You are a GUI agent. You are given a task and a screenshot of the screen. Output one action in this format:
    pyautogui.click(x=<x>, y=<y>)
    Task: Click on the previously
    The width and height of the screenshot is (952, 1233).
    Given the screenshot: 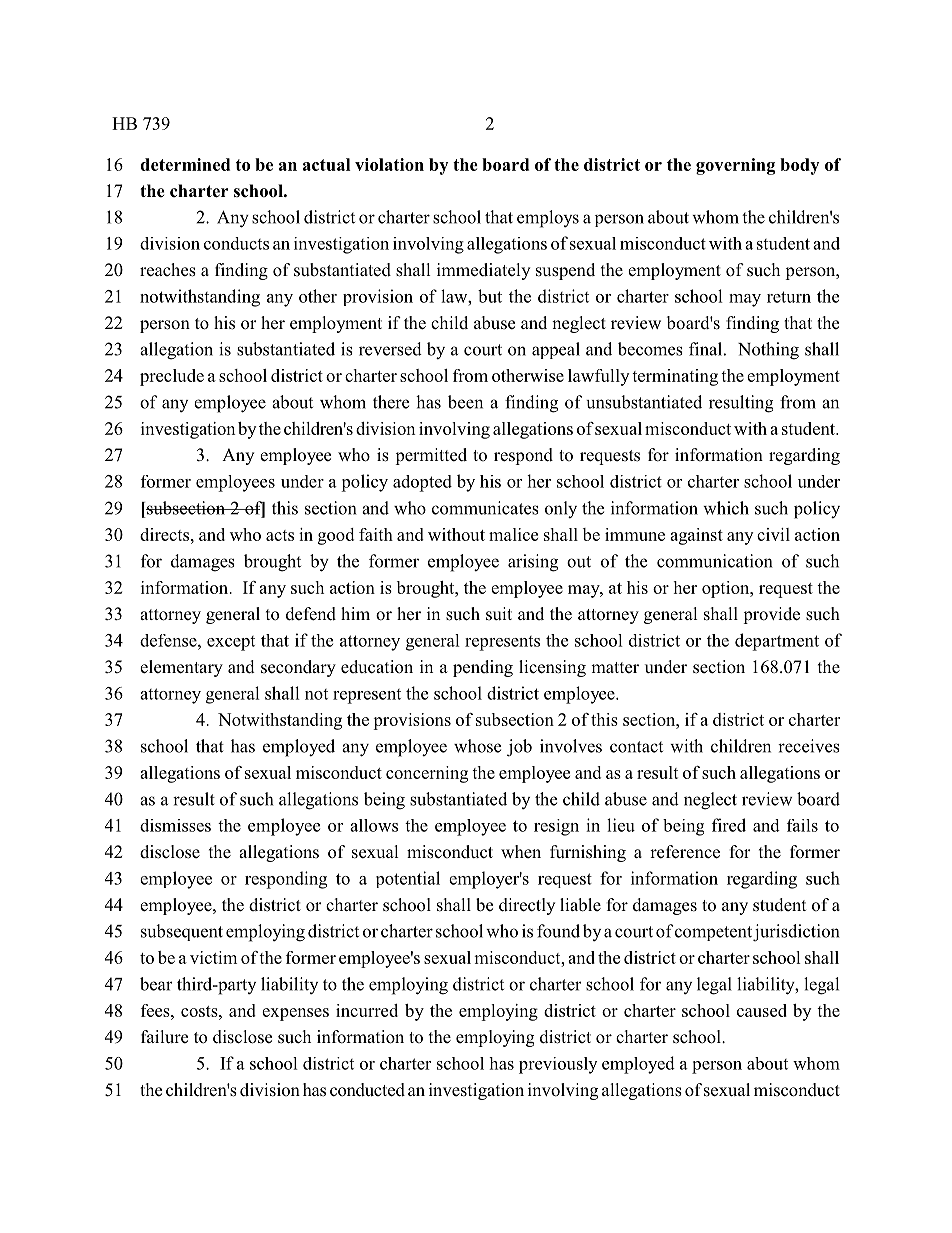 What is the action you would take?
    pyautogui.click(x=558, y=1065)
